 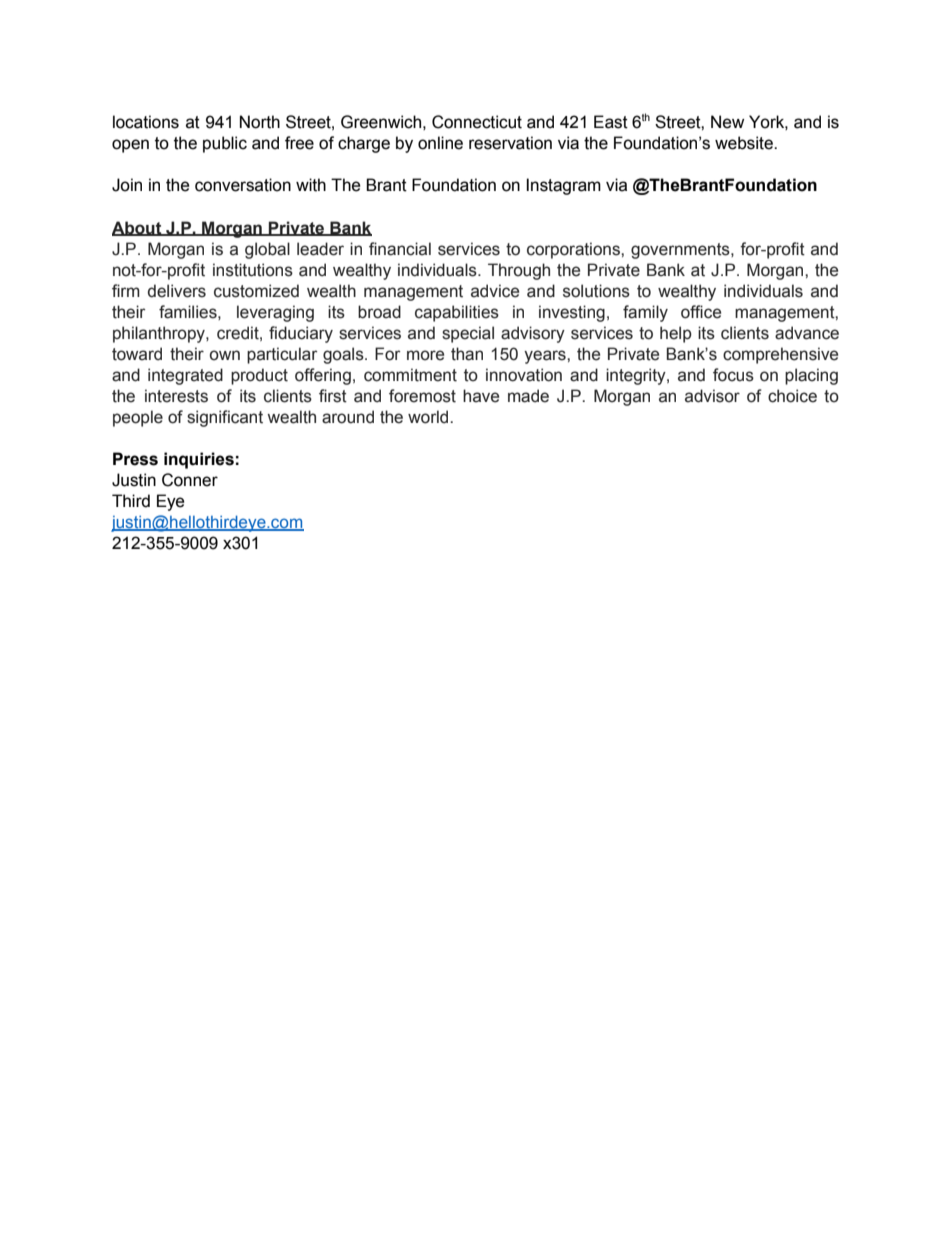 What do you see at coordinates (792, 396) in the document?
I see `choice` at bounding box center [792, 396].
